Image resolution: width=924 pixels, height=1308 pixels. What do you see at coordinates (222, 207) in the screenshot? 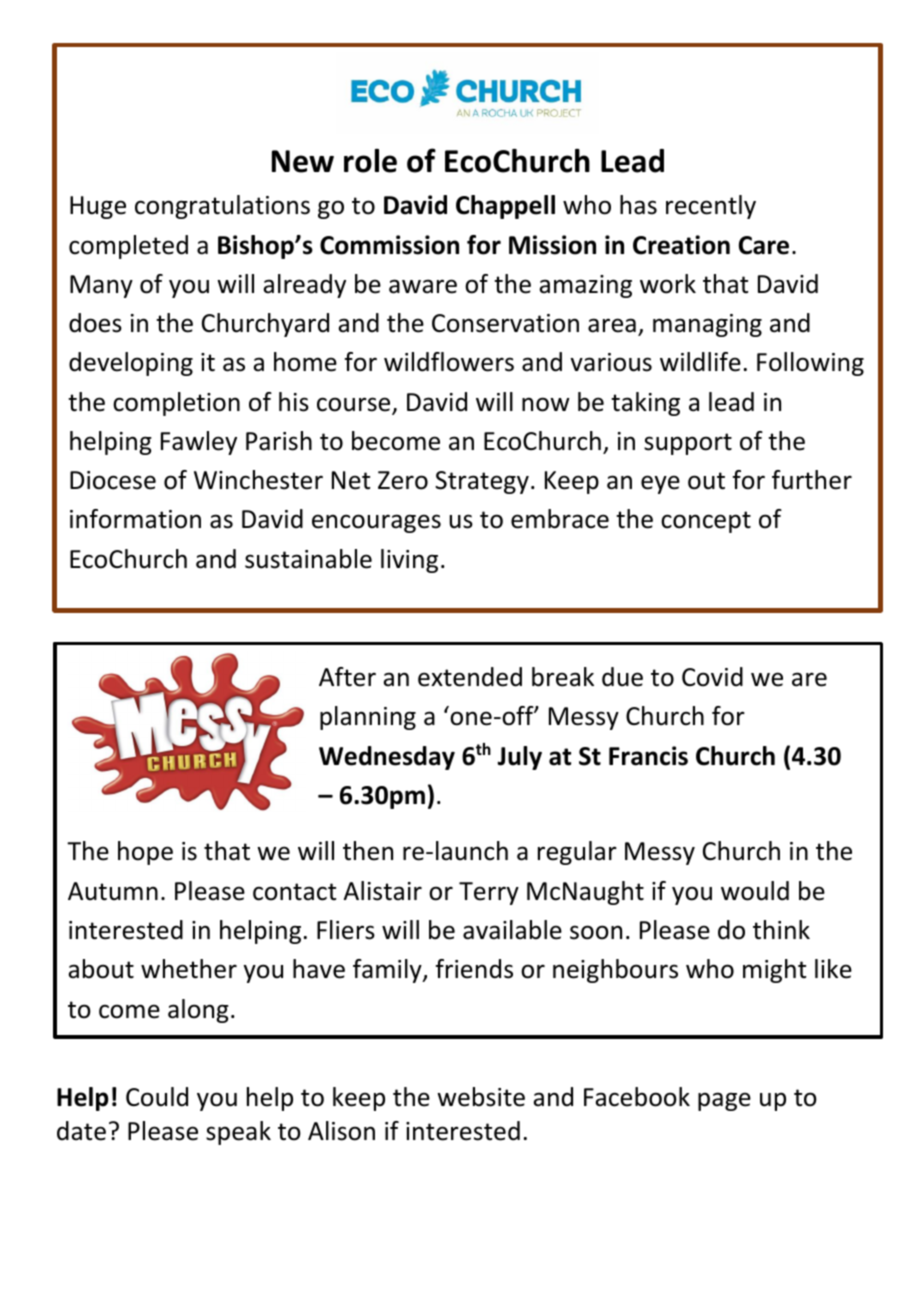
I see `congratulations` at bounding box center [222, 207].
